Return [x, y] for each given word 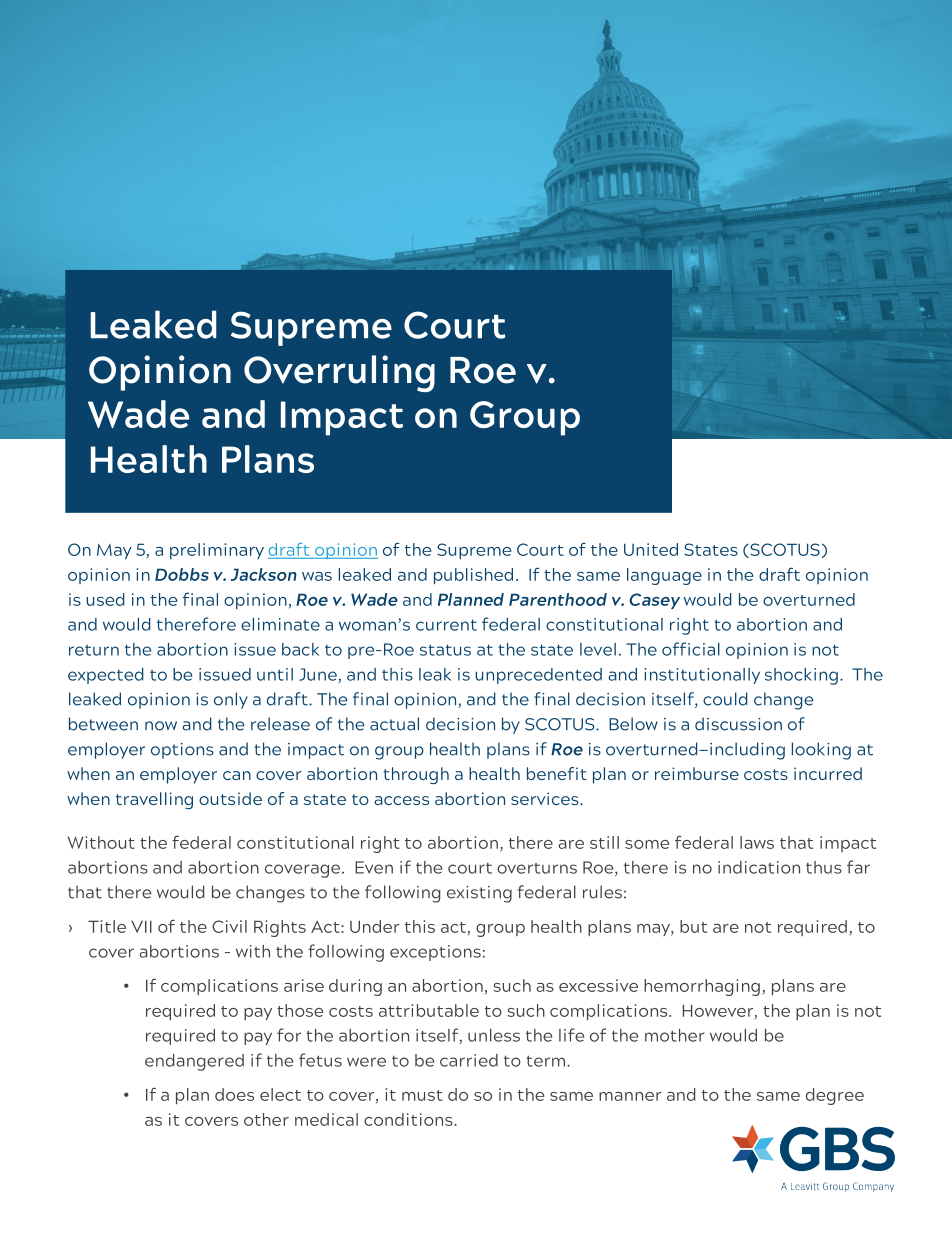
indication [759, 867]
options [182, 751]
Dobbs [182, 574]
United [651, 549]
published [473, 576]
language [664, 576]
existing [479, 894]
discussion [738, 724]
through [416, 775]
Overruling [339, 373]
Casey [654, 601]
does [234, 1094]
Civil [229, 926]
